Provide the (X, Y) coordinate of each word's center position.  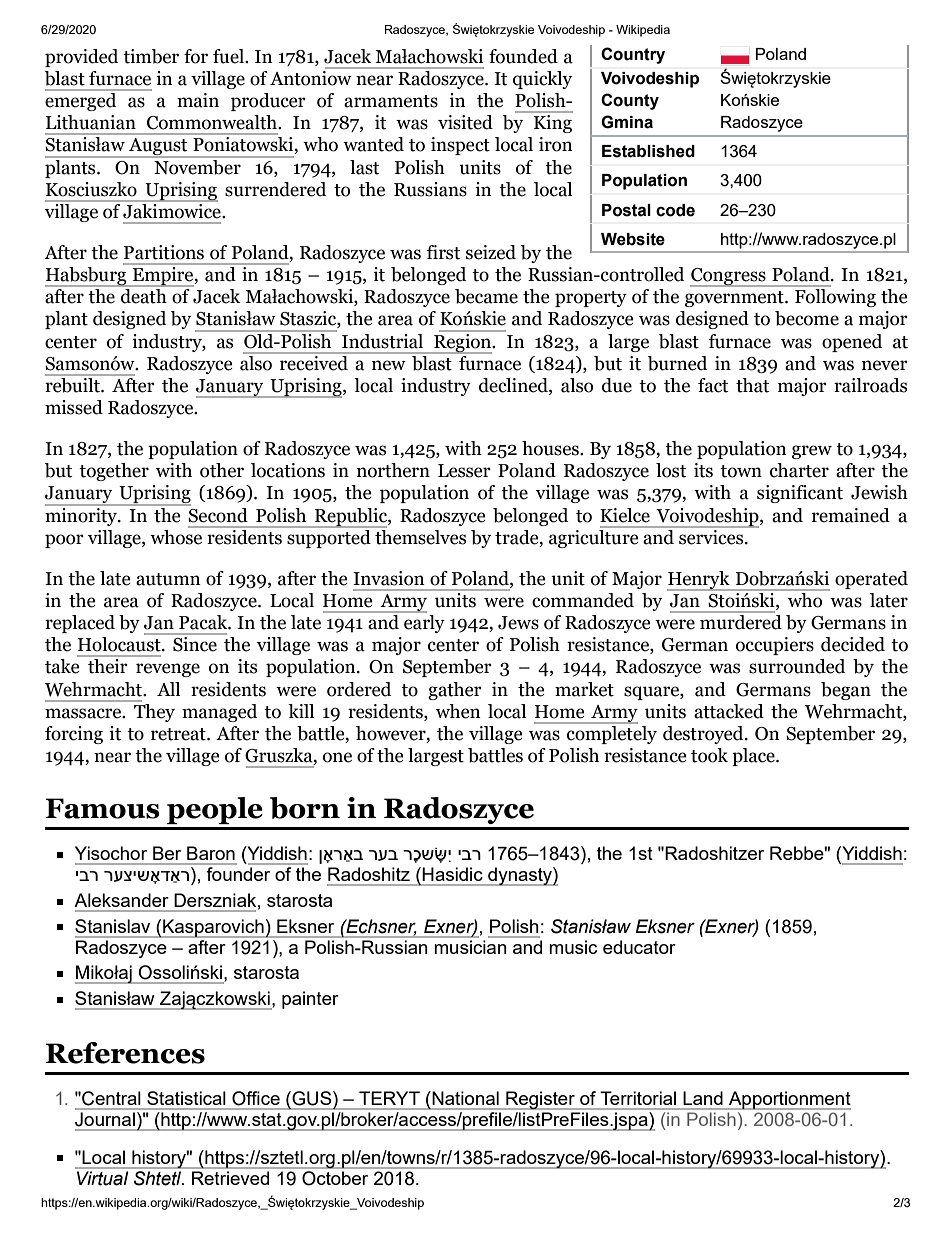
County (630, 101)
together (114, 472)
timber (151, 56)
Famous (103, 808)
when (458, 711)
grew (812, 452)
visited (465, 122)
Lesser (464, 471)
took (709, 755)
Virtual (102, 1178)
